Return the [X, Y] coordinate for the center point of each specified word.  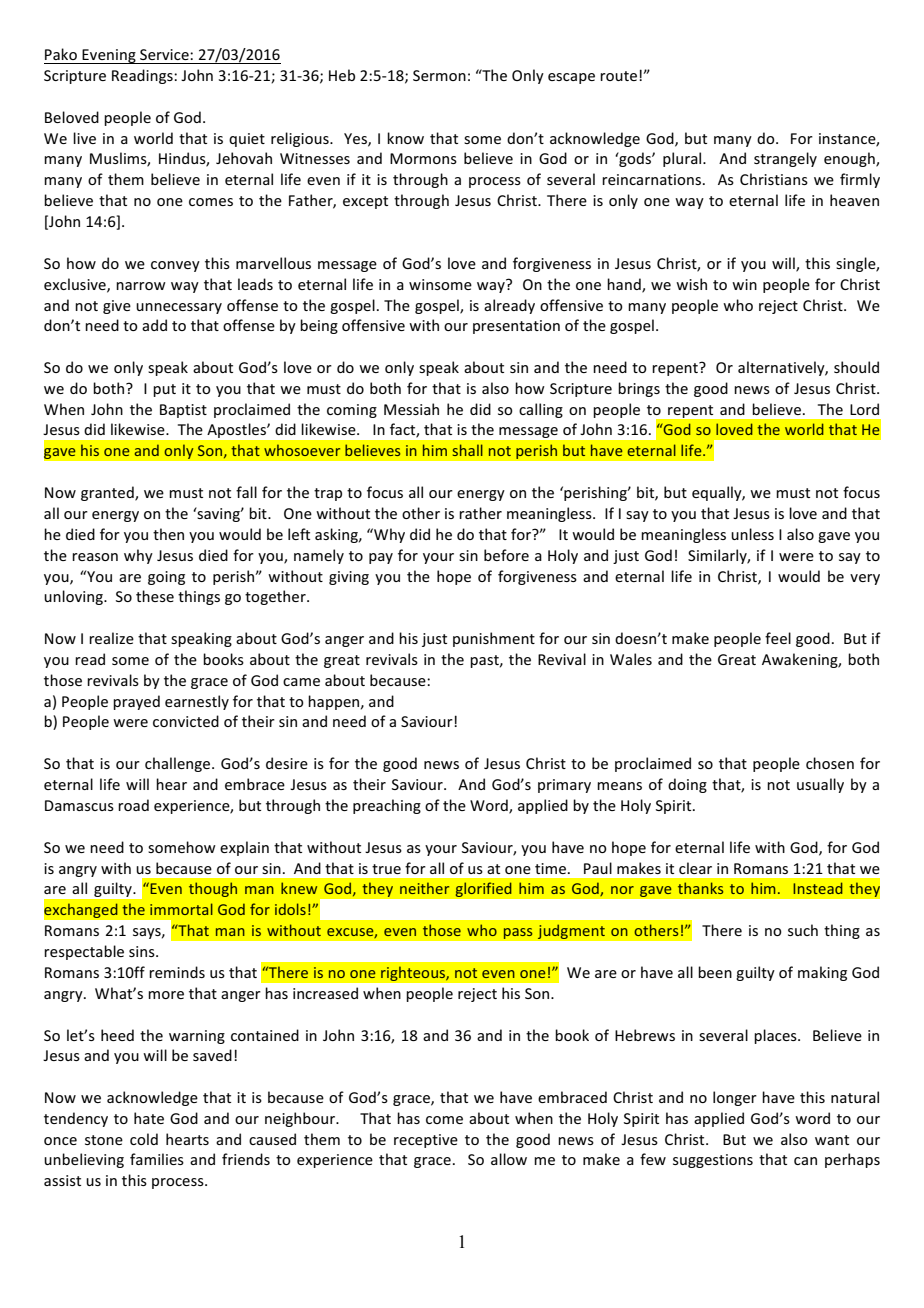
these [155, 596]
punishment [494, 639]
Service [165, 54]
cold [144, 1139]
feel [778, 638]
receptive [426, 1141]
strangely [785, 159]
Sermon [439, 75]
